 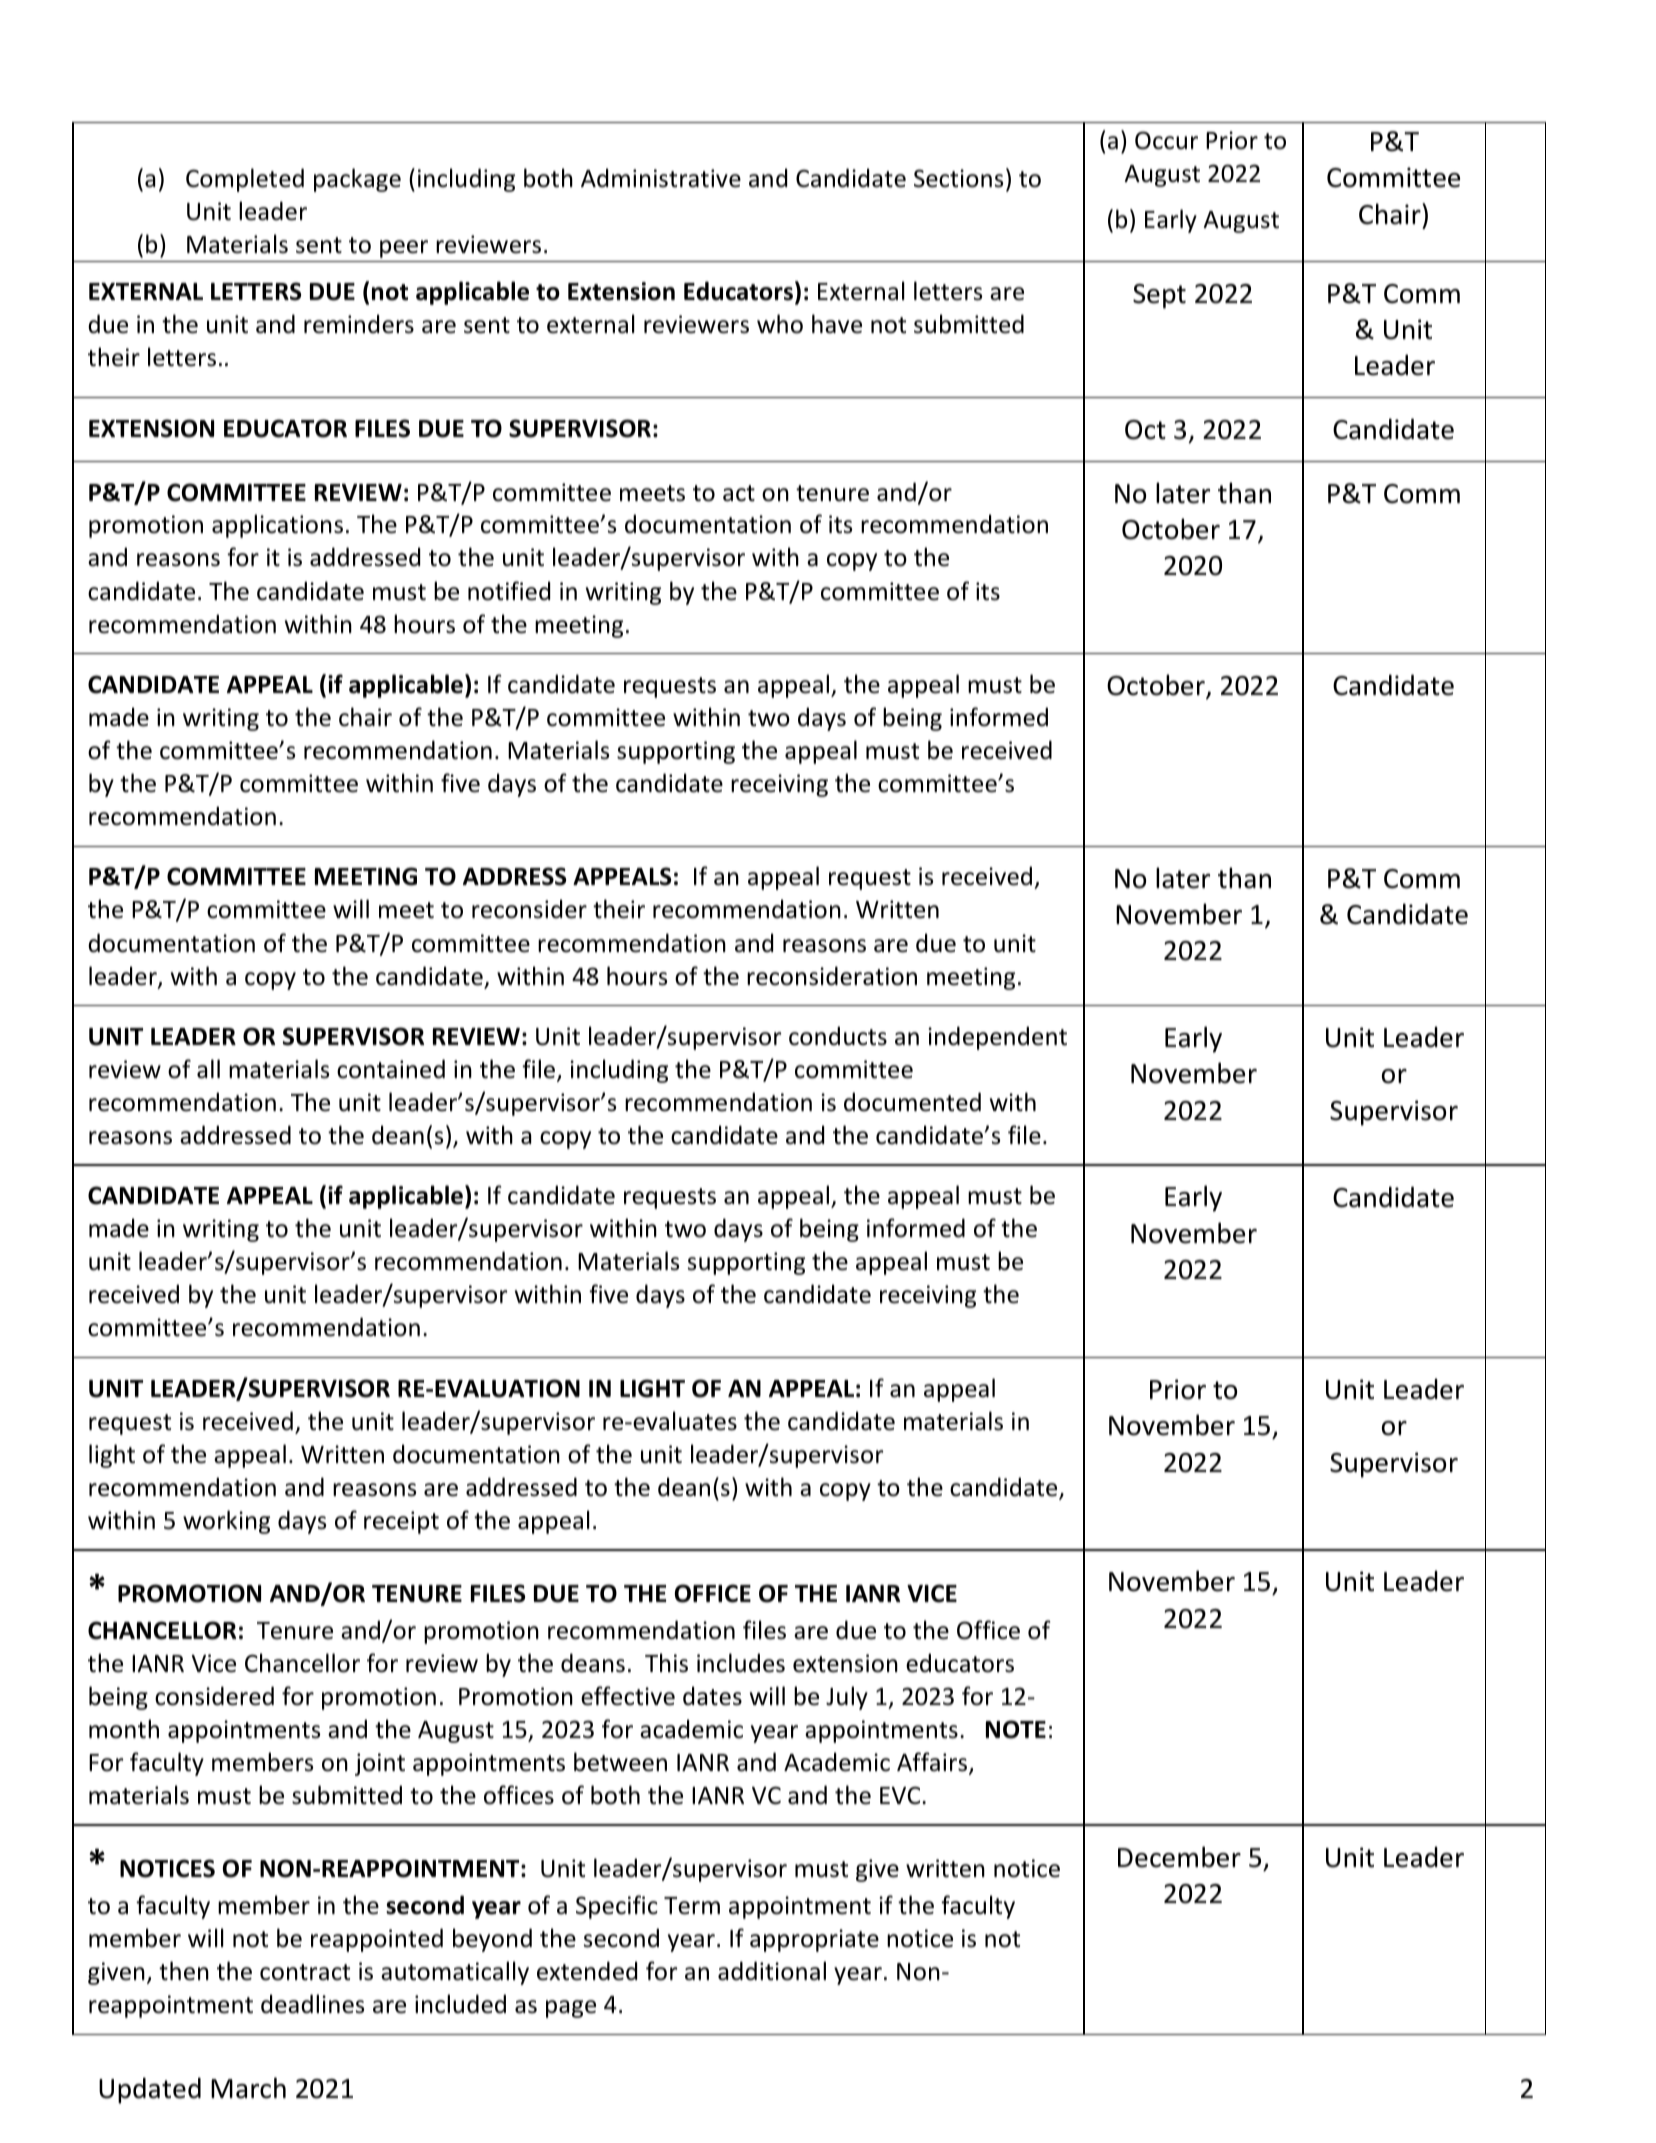 I want to click on Administrative, so click(x=661, y=178).
